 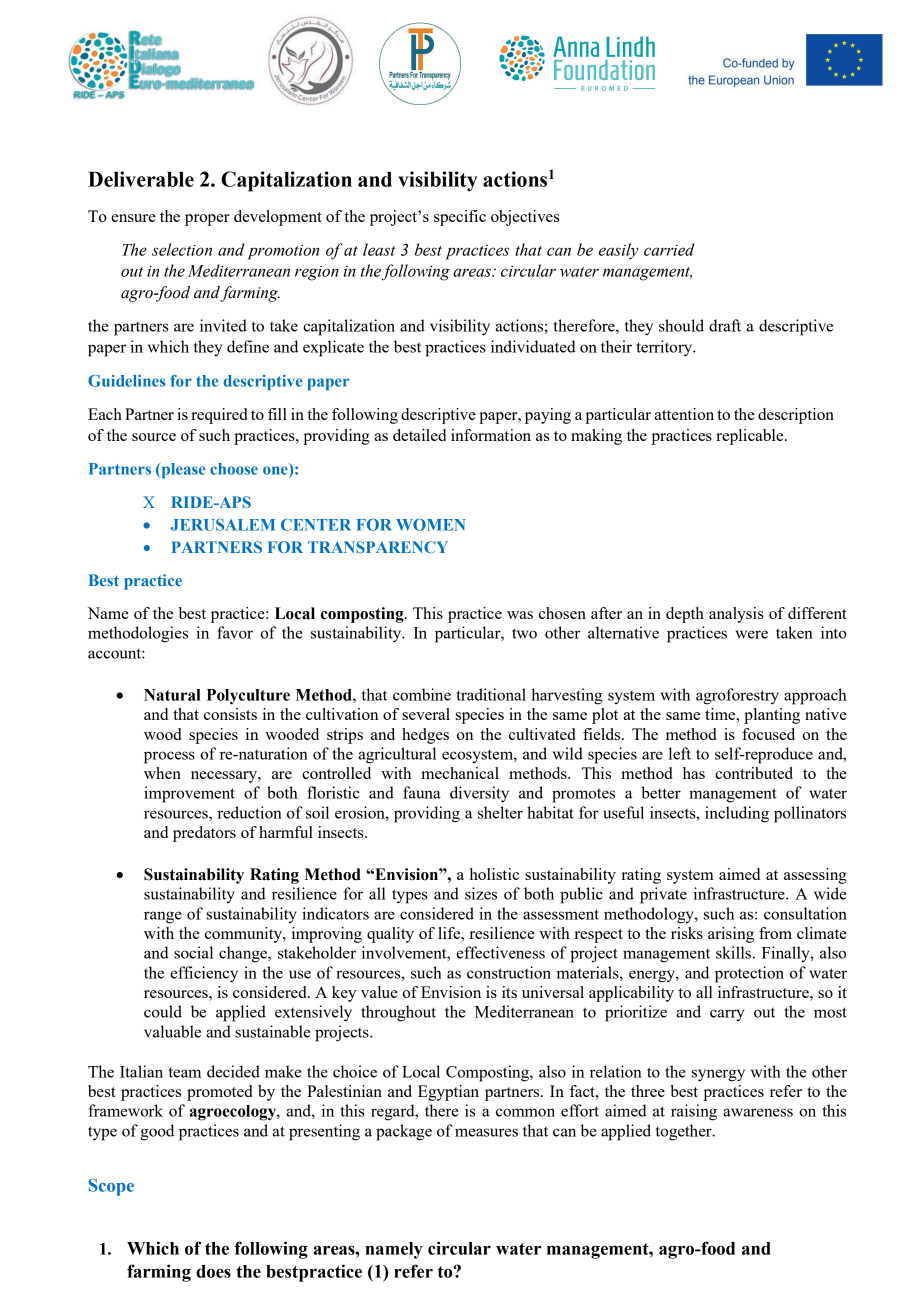 I want to click on measures, so click(x=486, y=1132).
